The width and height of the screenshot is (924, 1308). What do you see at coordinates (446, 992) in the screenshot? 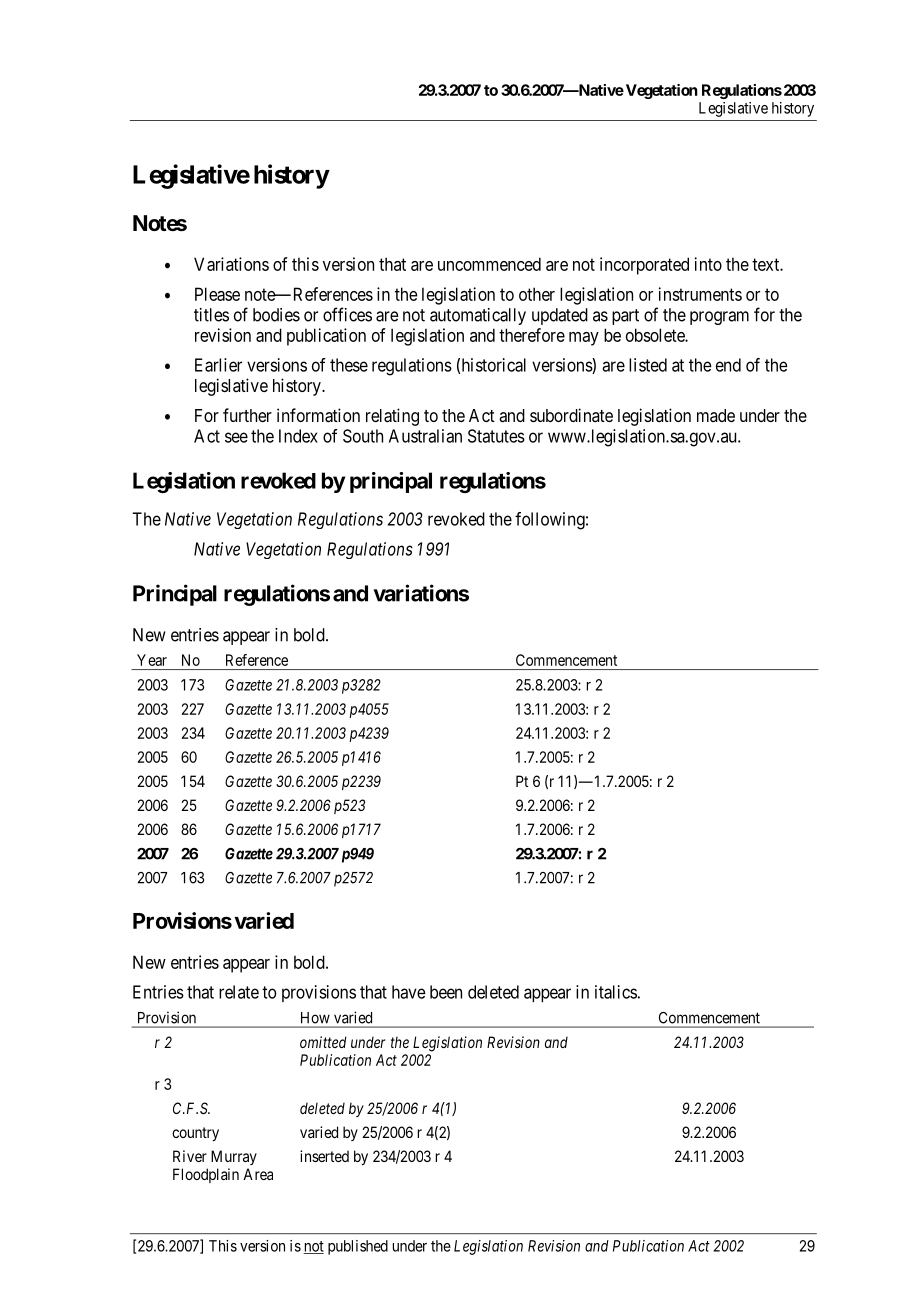
I see `been` at bounding box center [446, 992].
